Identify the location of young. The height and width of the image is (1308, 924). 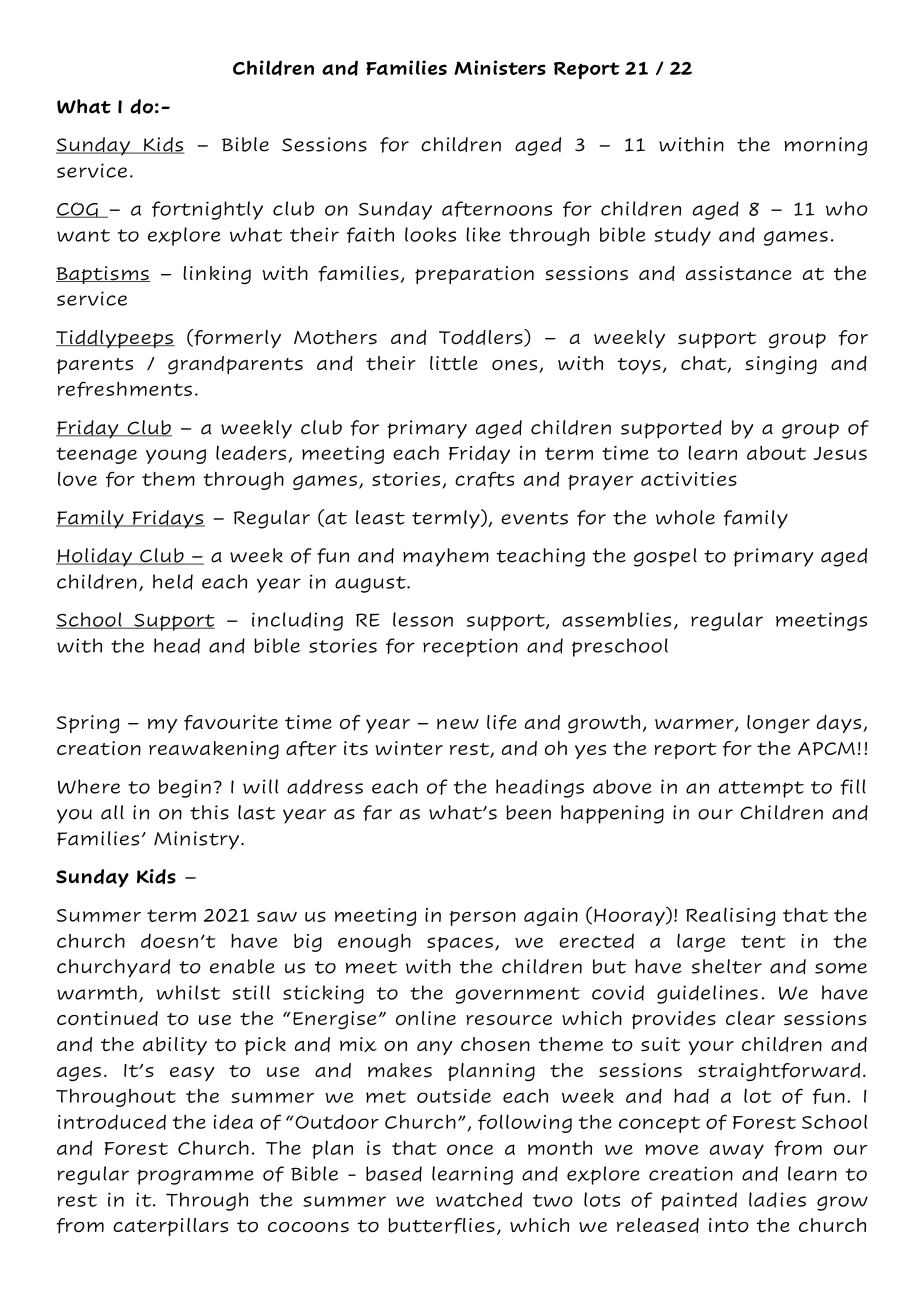
(176, 456).
